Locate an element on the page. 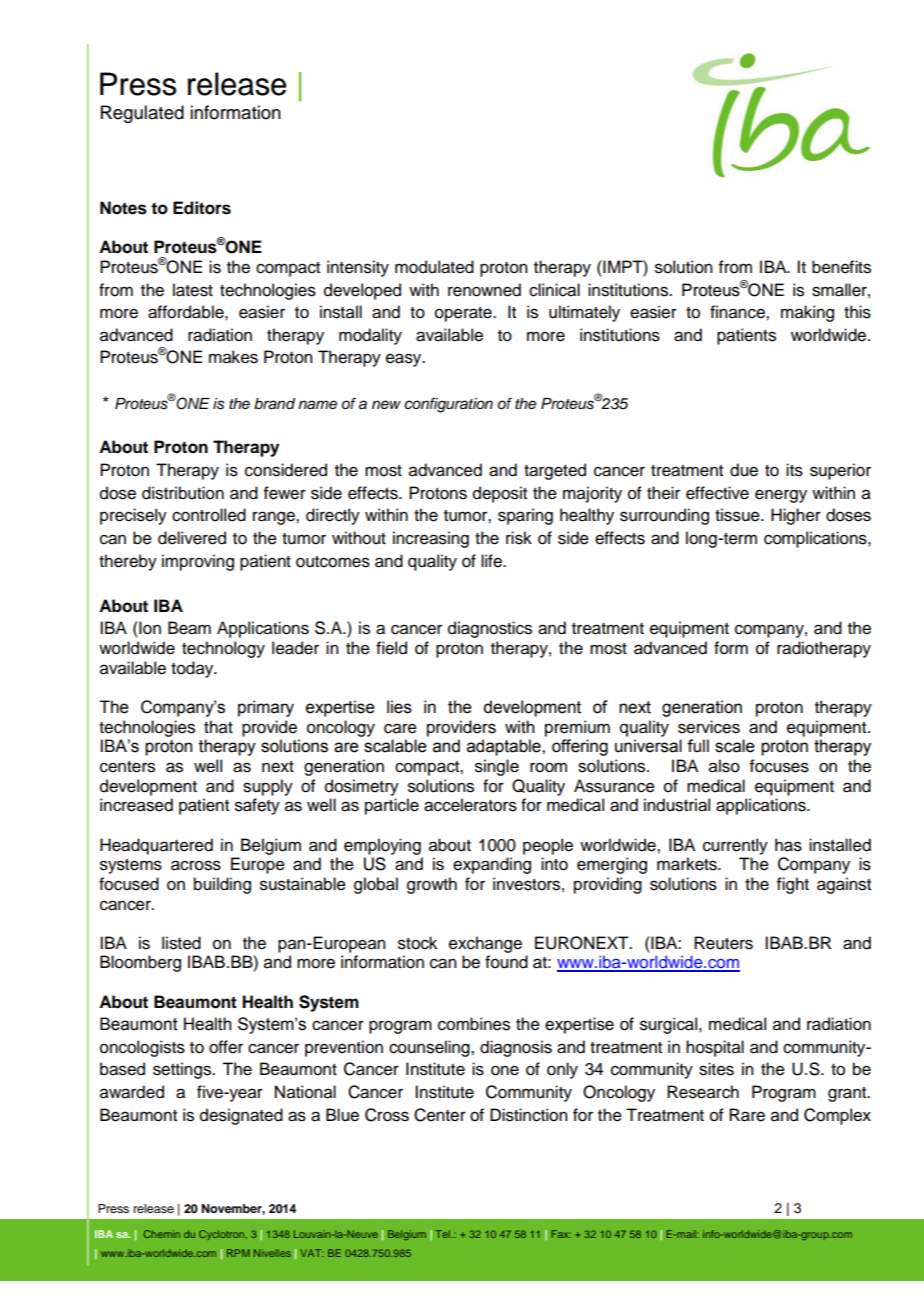  modulated is located at coordinates (434, 267).
